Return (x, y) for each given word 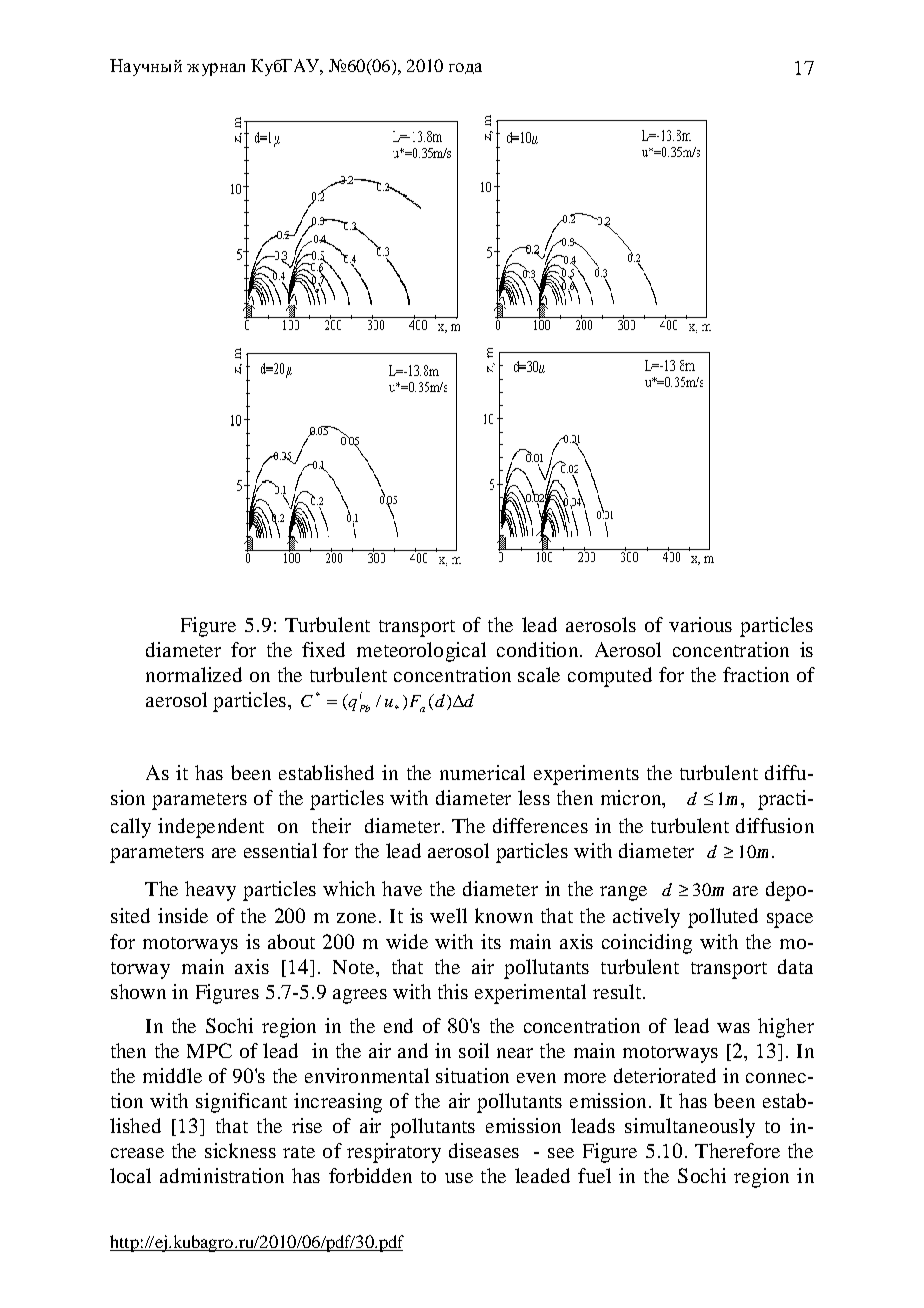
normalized (194, 674)
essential (280, 850)
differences (540, 825)
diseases (484, 1150)
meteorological (421, 652)
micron (632, 799)
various (700, 624)
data (795, 966)
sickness (240, 1150)
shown (138, 991)
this (453, 991)
